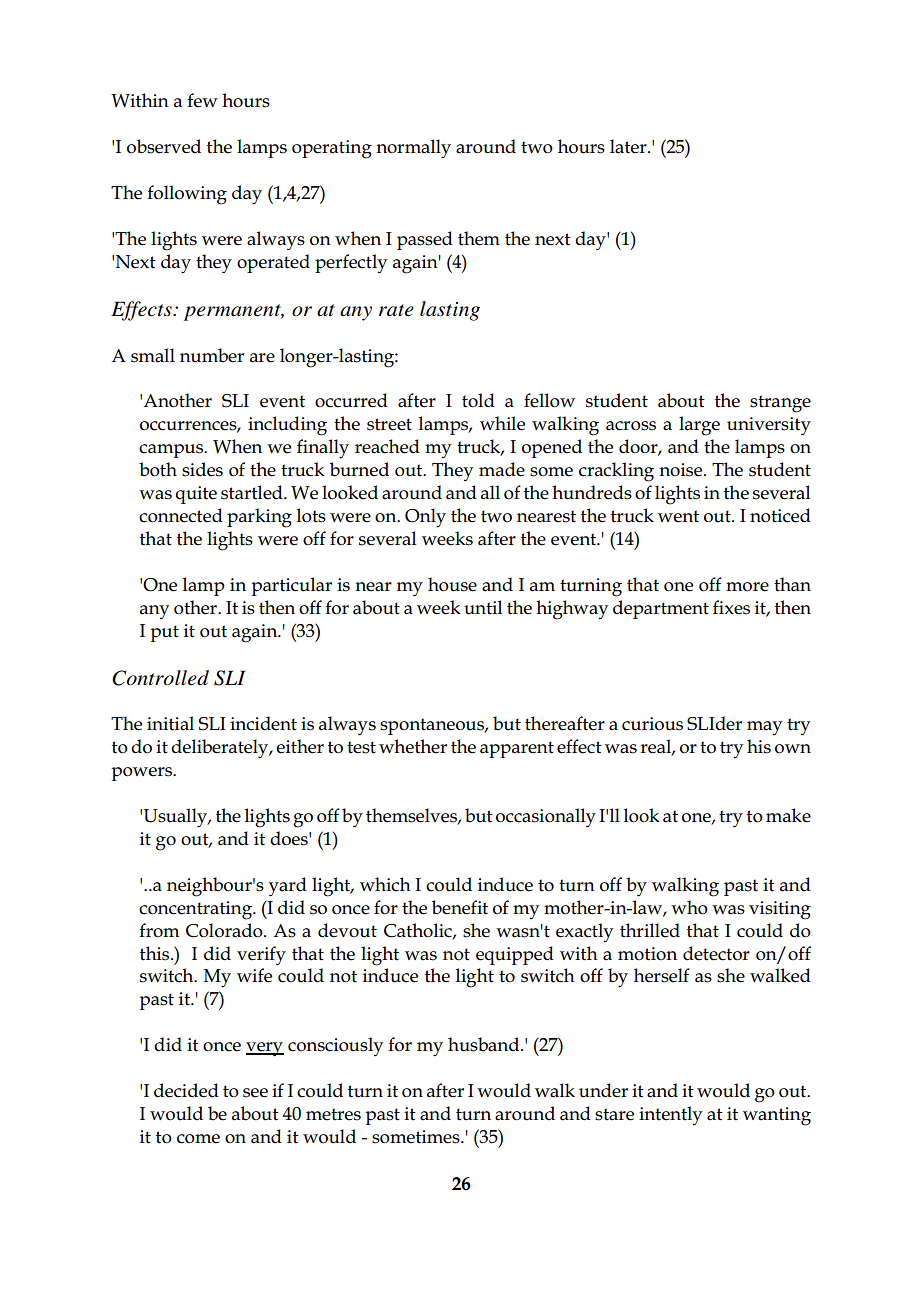 This image has width=924, height=1307. Describe the element at coordinates (413, 149) in the image. I see `normally` at that location.
